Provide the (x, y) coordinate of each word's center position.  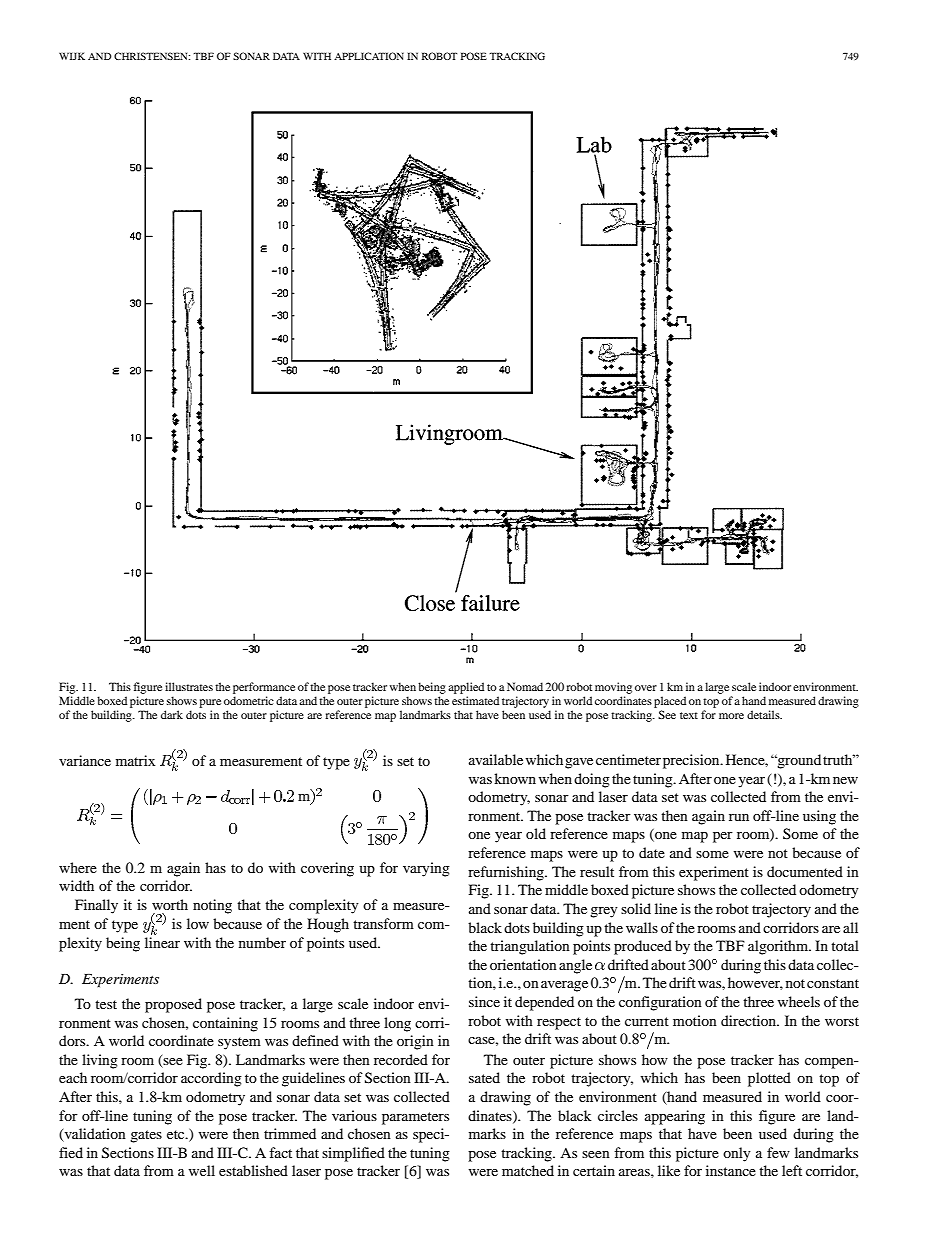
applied (466, 688)
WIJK (72, 56)
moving (613, 688)
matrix (135, 760)
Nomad (525, 686)
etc (177, 1134)
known (515, 778)
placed (670, 702)
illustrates (189, 686)
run (739, 817)
